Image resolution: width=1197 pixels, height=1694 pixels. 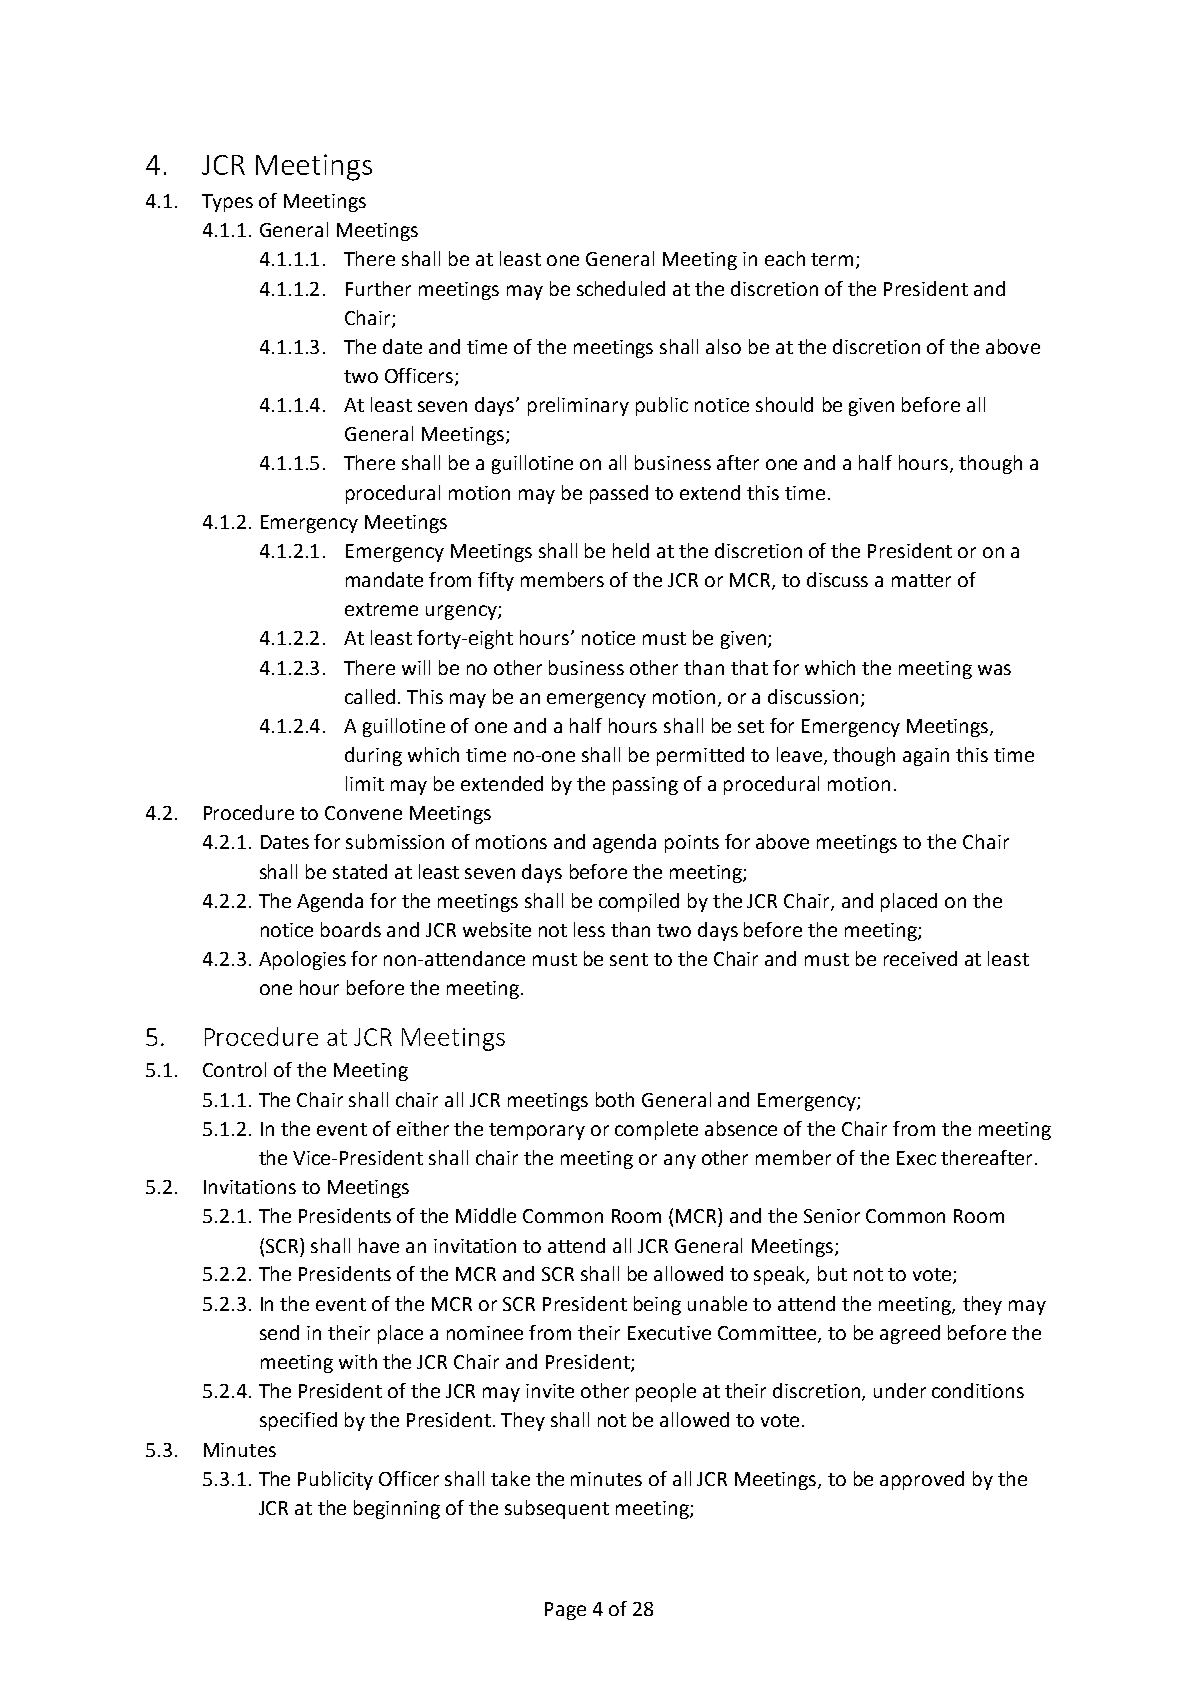 I want to click on Further, so click(x=378, y=288).
